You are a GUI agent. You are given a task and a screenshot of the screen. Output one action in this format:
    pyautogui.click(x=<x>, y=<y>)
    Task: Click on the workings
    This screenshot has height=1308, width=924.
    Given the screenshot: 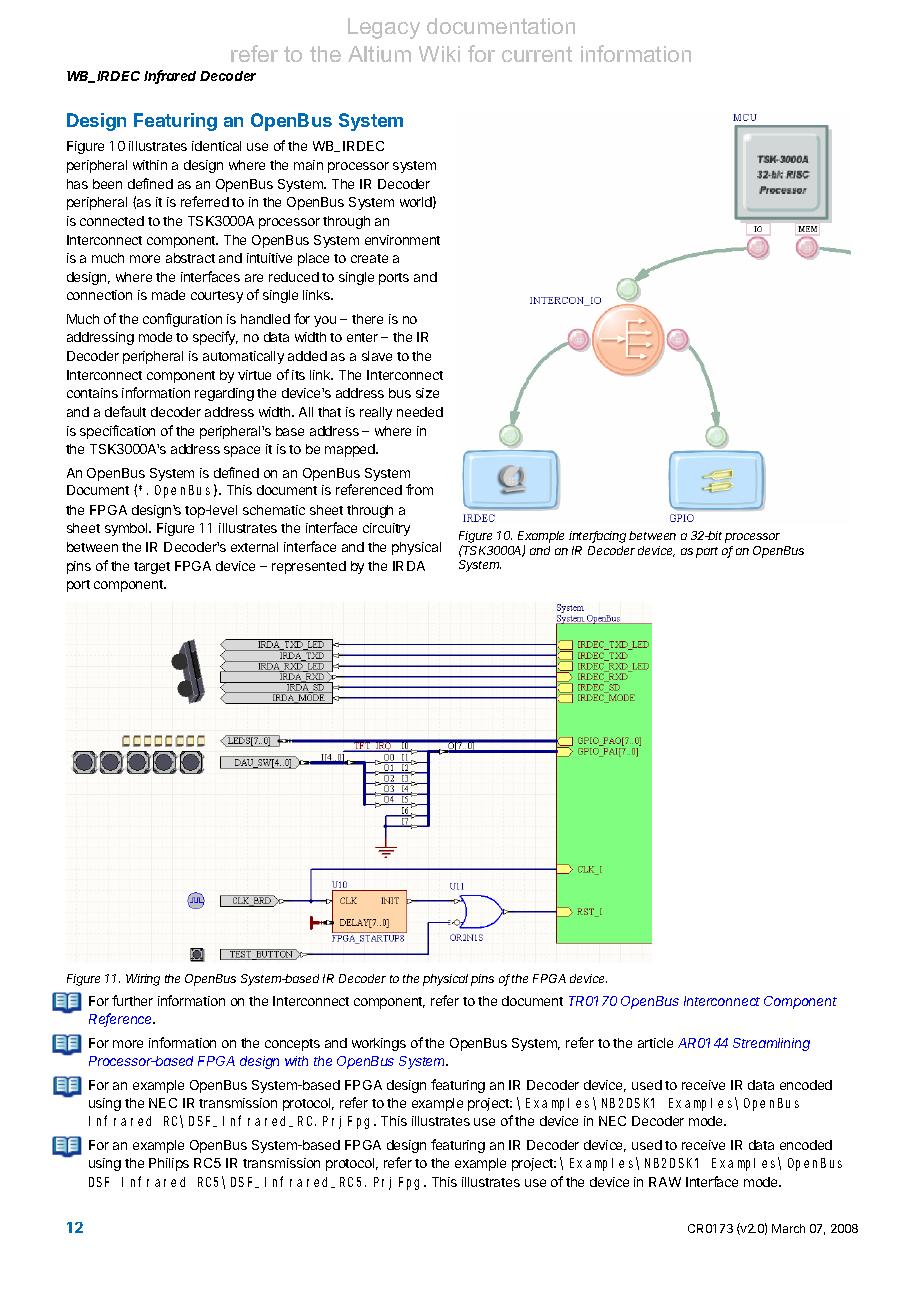 What is the action you would take?
    pyautogui.click(x=379, y=1044)
